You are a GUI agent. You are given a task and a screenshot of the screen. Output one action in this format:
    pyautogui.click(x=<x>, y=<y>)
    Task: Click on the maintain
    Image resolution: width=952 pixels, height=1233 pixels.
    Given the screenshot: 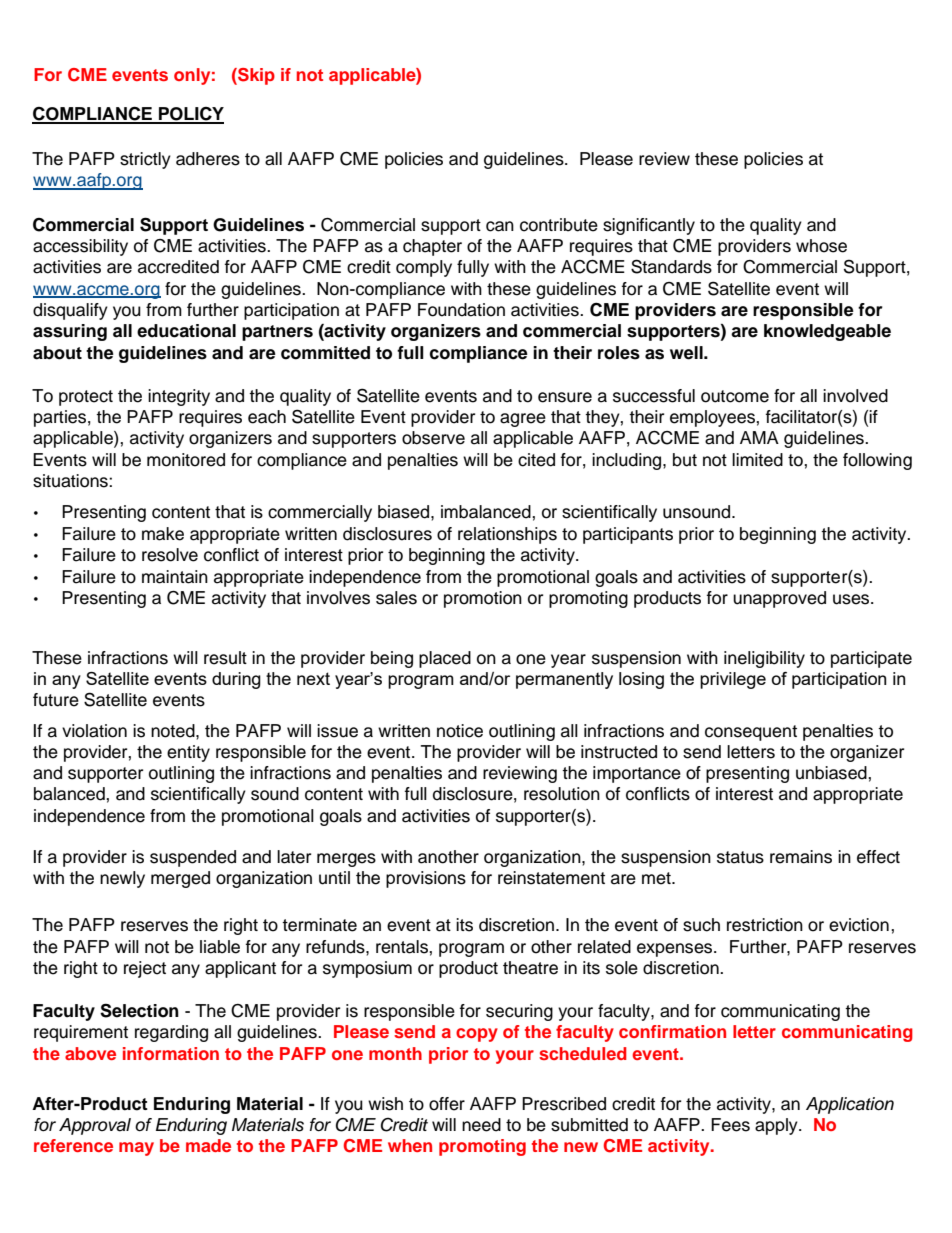 What is the action you would take?
    pyautogui.click(x=175, y=577)
